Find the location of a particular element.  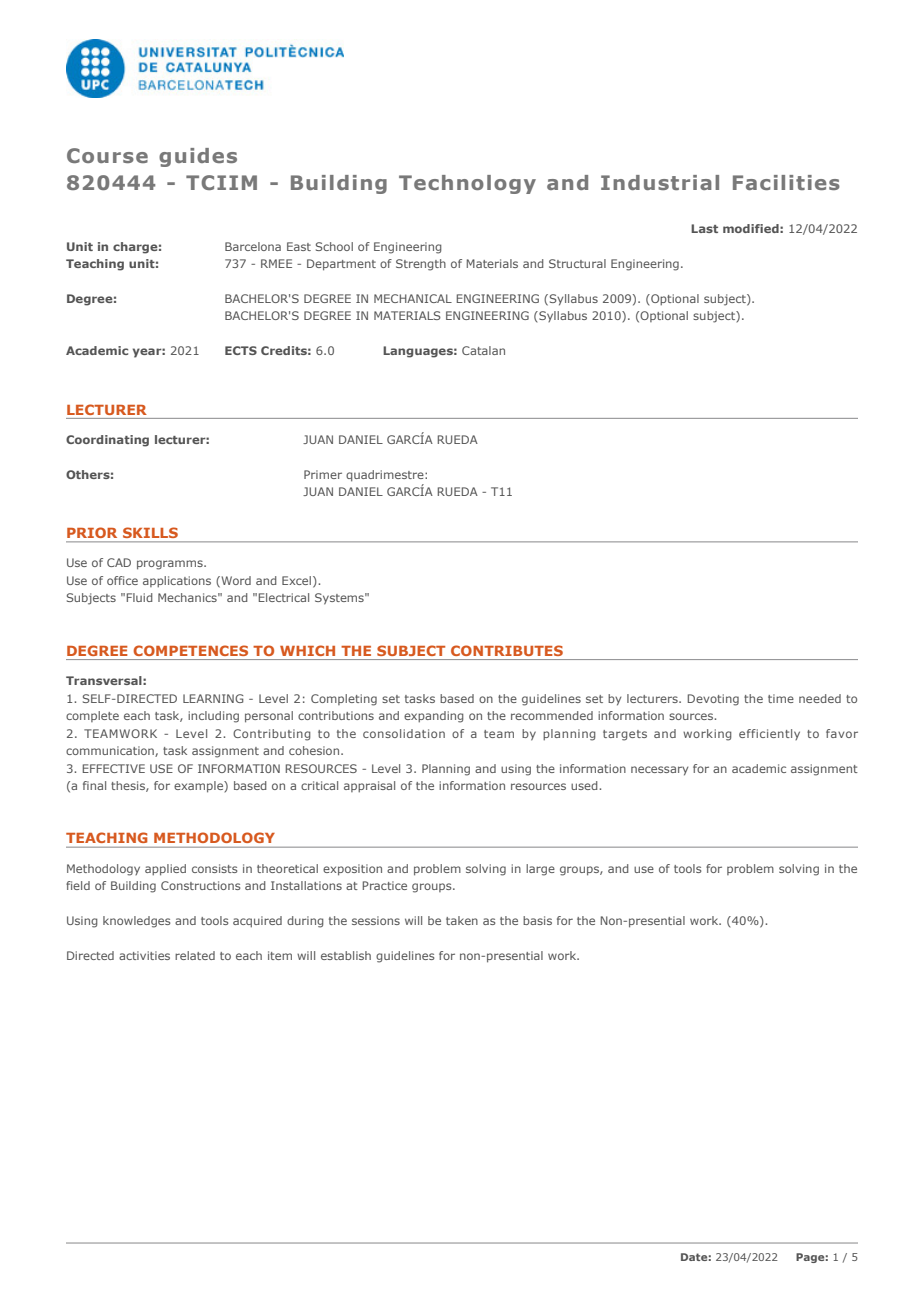

Structural is located at coordinates (577, 263).
